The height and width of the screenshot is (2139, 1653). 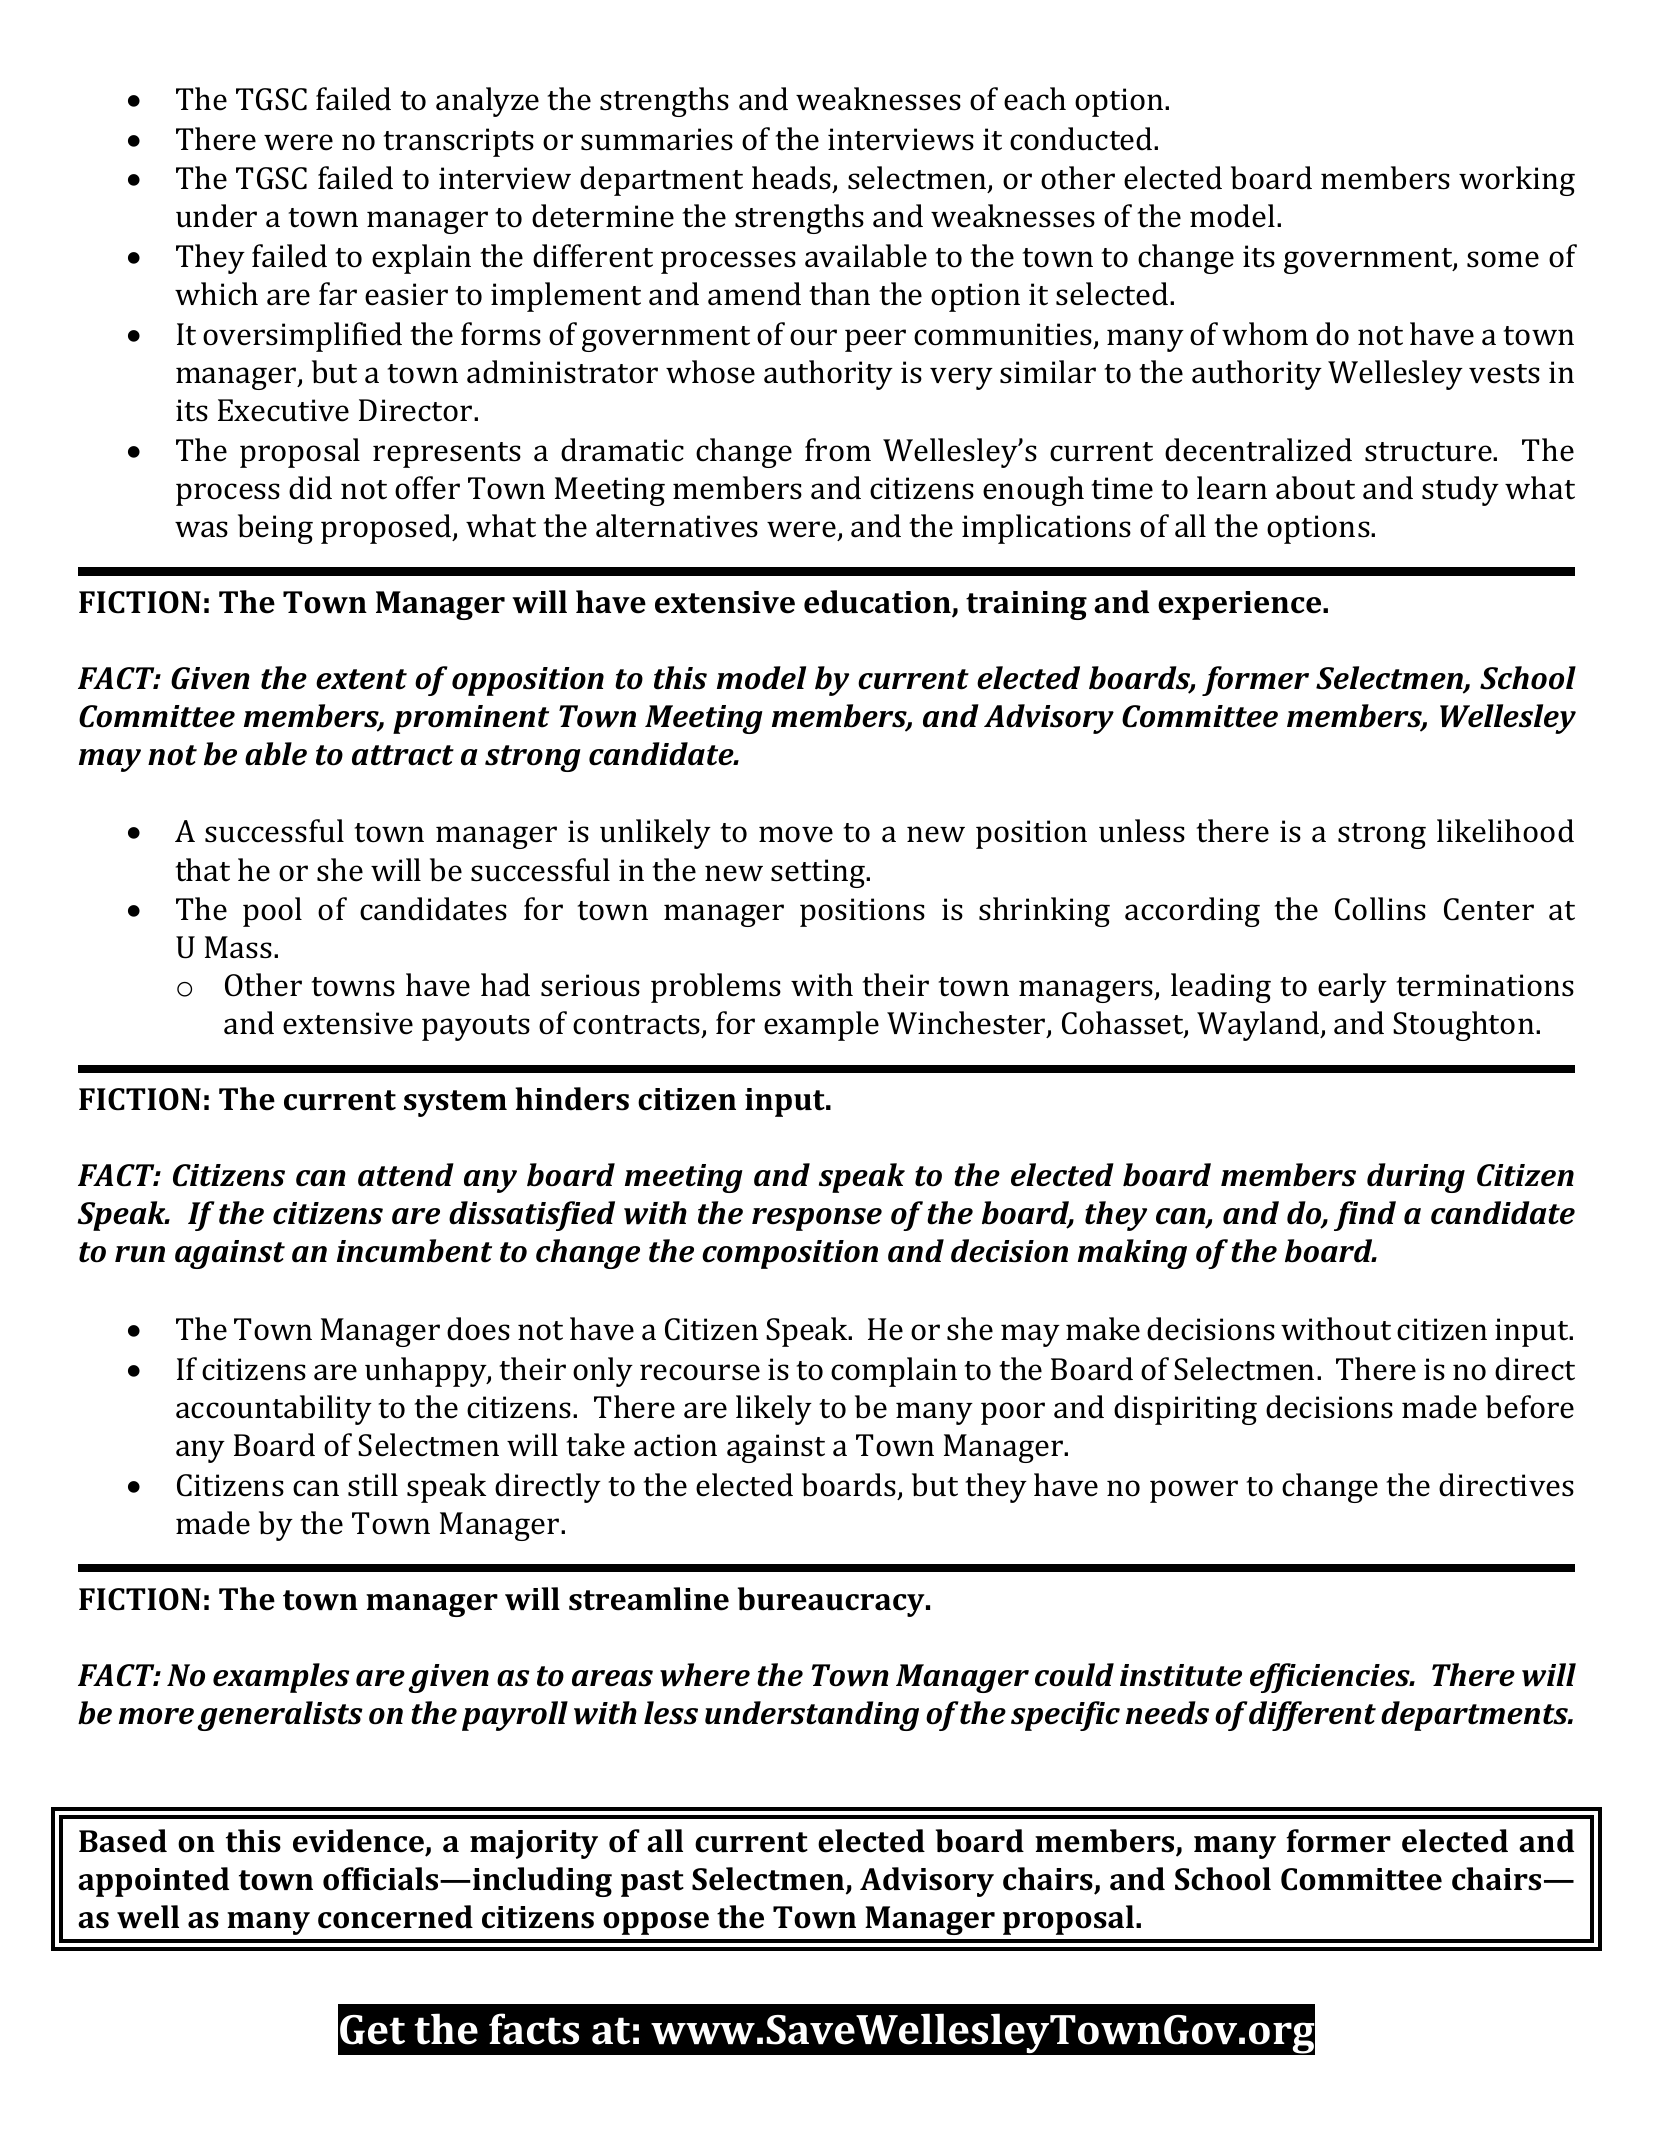 I want to click on oppose, so click(x=656, y=1923).
